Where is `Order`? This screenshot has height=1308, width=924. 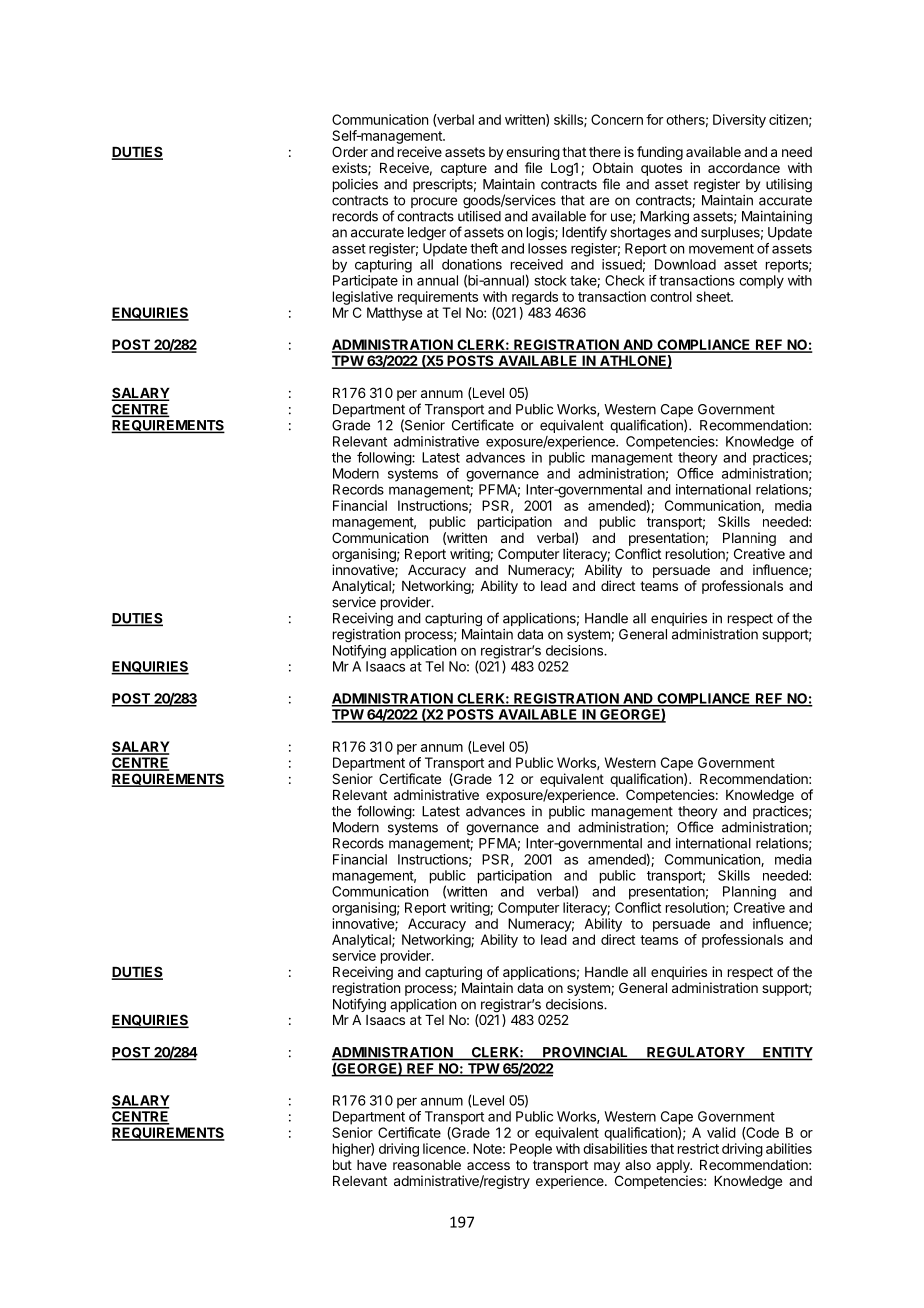
Order is located at coordinates (350, 151).
